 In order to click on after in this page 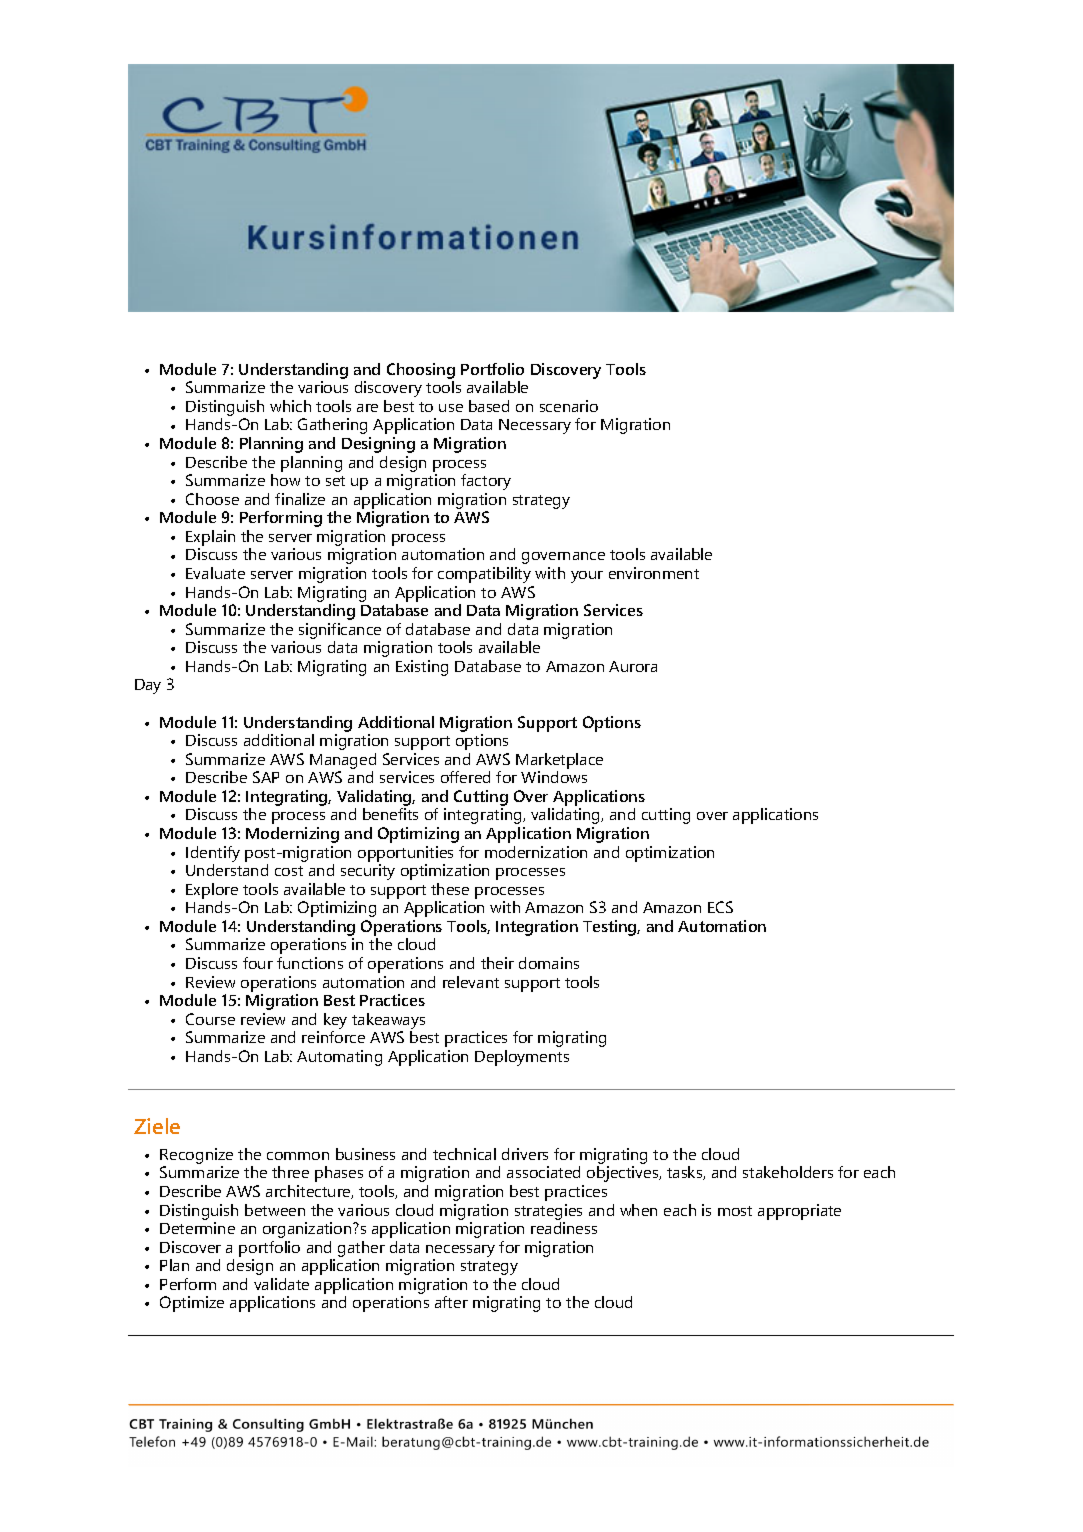, I will do `click(451, 1302)`.
